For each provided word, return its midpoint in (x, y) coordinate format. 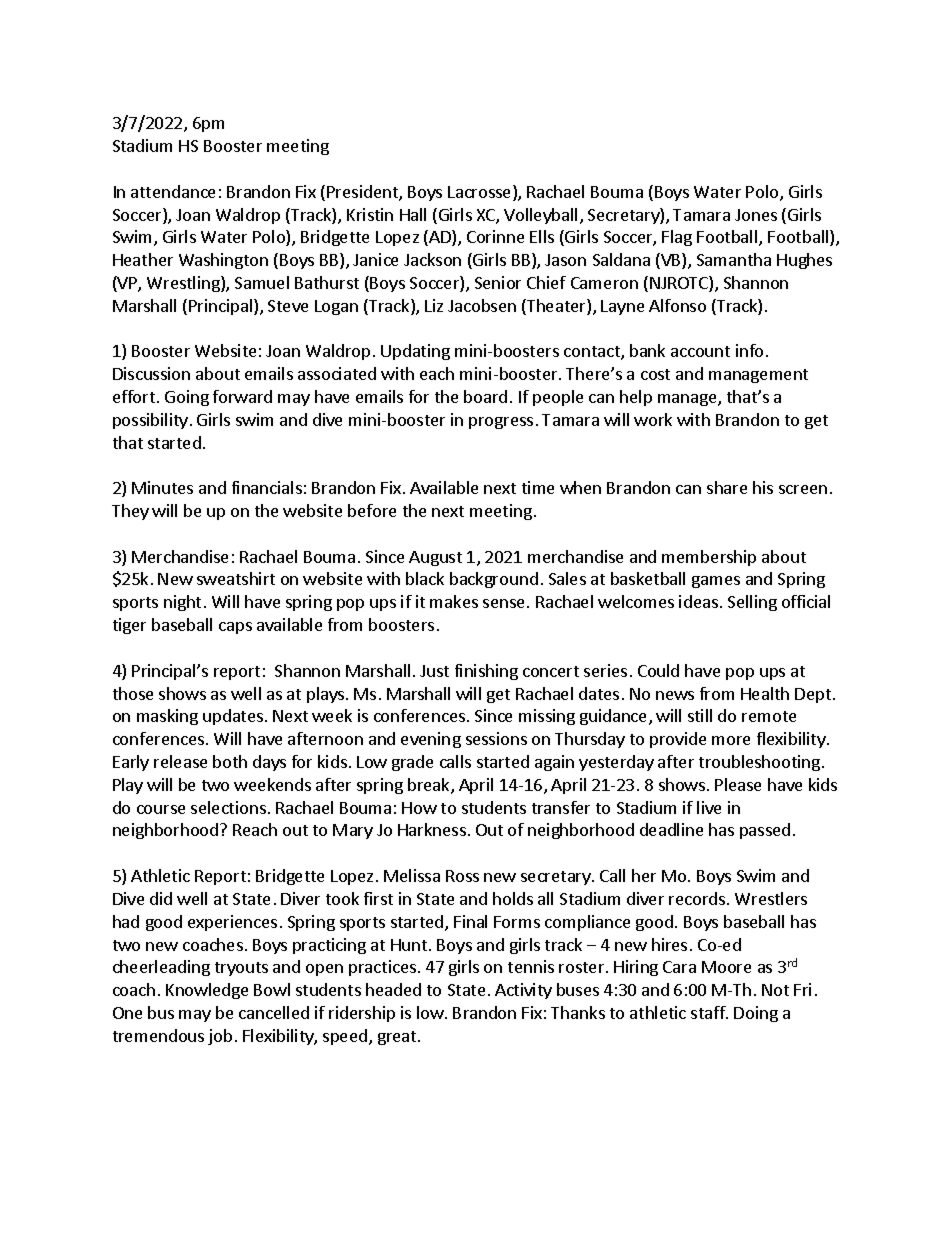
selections (228, 807)
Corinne (495, 236)
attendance (173, 191)
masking (167, 717)
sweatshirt (236, 578)
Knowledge (207, 991)
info (749, 350)
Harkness (432, 829)
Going (187, 398)
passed (765, 831)
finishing (486, 672)
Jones (756, 215)
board (485, 396)
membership (709, 558)
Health (765, 693)
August (435, 558)
